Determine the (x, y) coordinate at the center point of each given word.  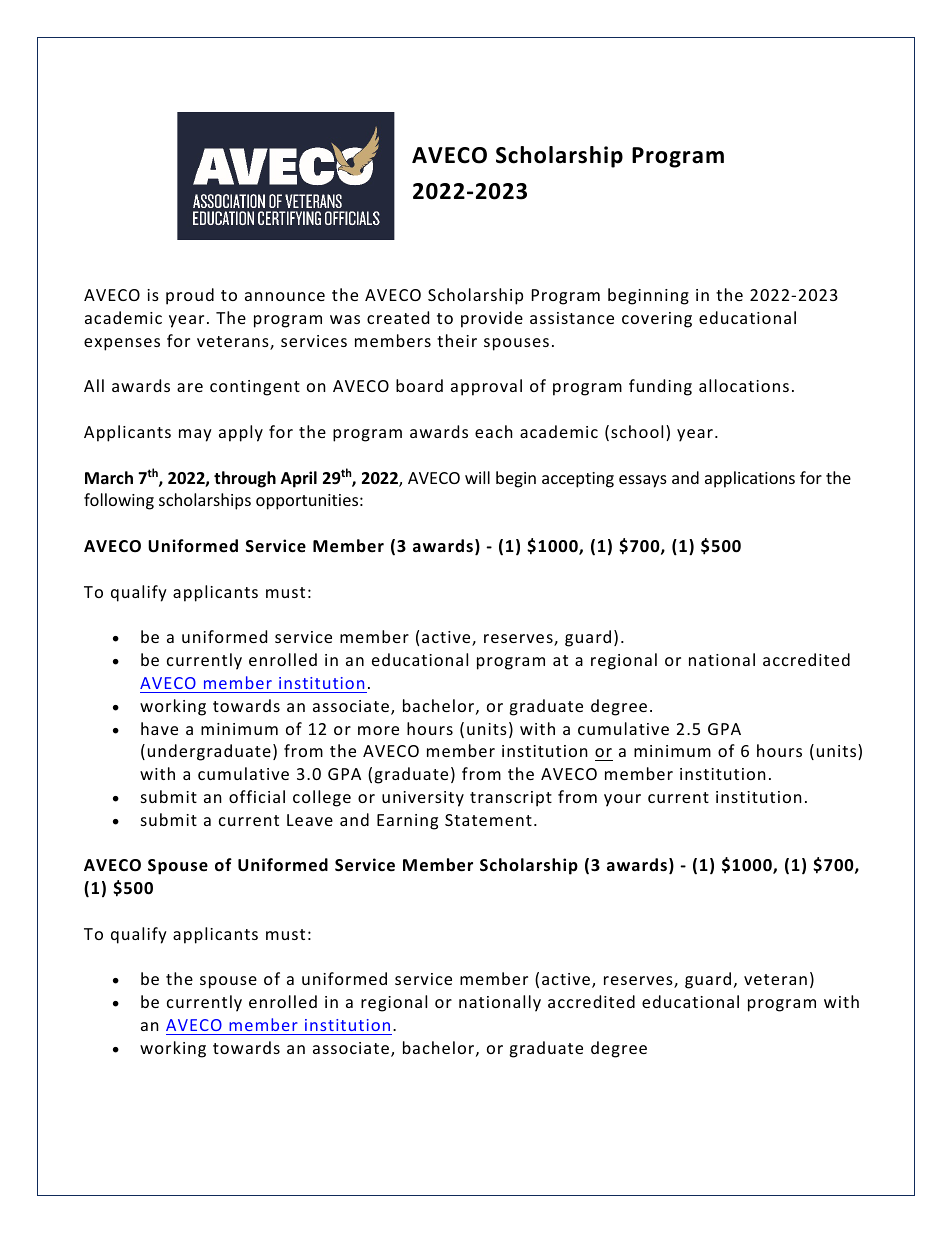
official (257, 796)
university (423, 799)
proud (190, 296)
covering (657, 320)
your (622, 800)
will (477, 477)
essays (643, 481)
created (398, 317)
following (119, 501)
